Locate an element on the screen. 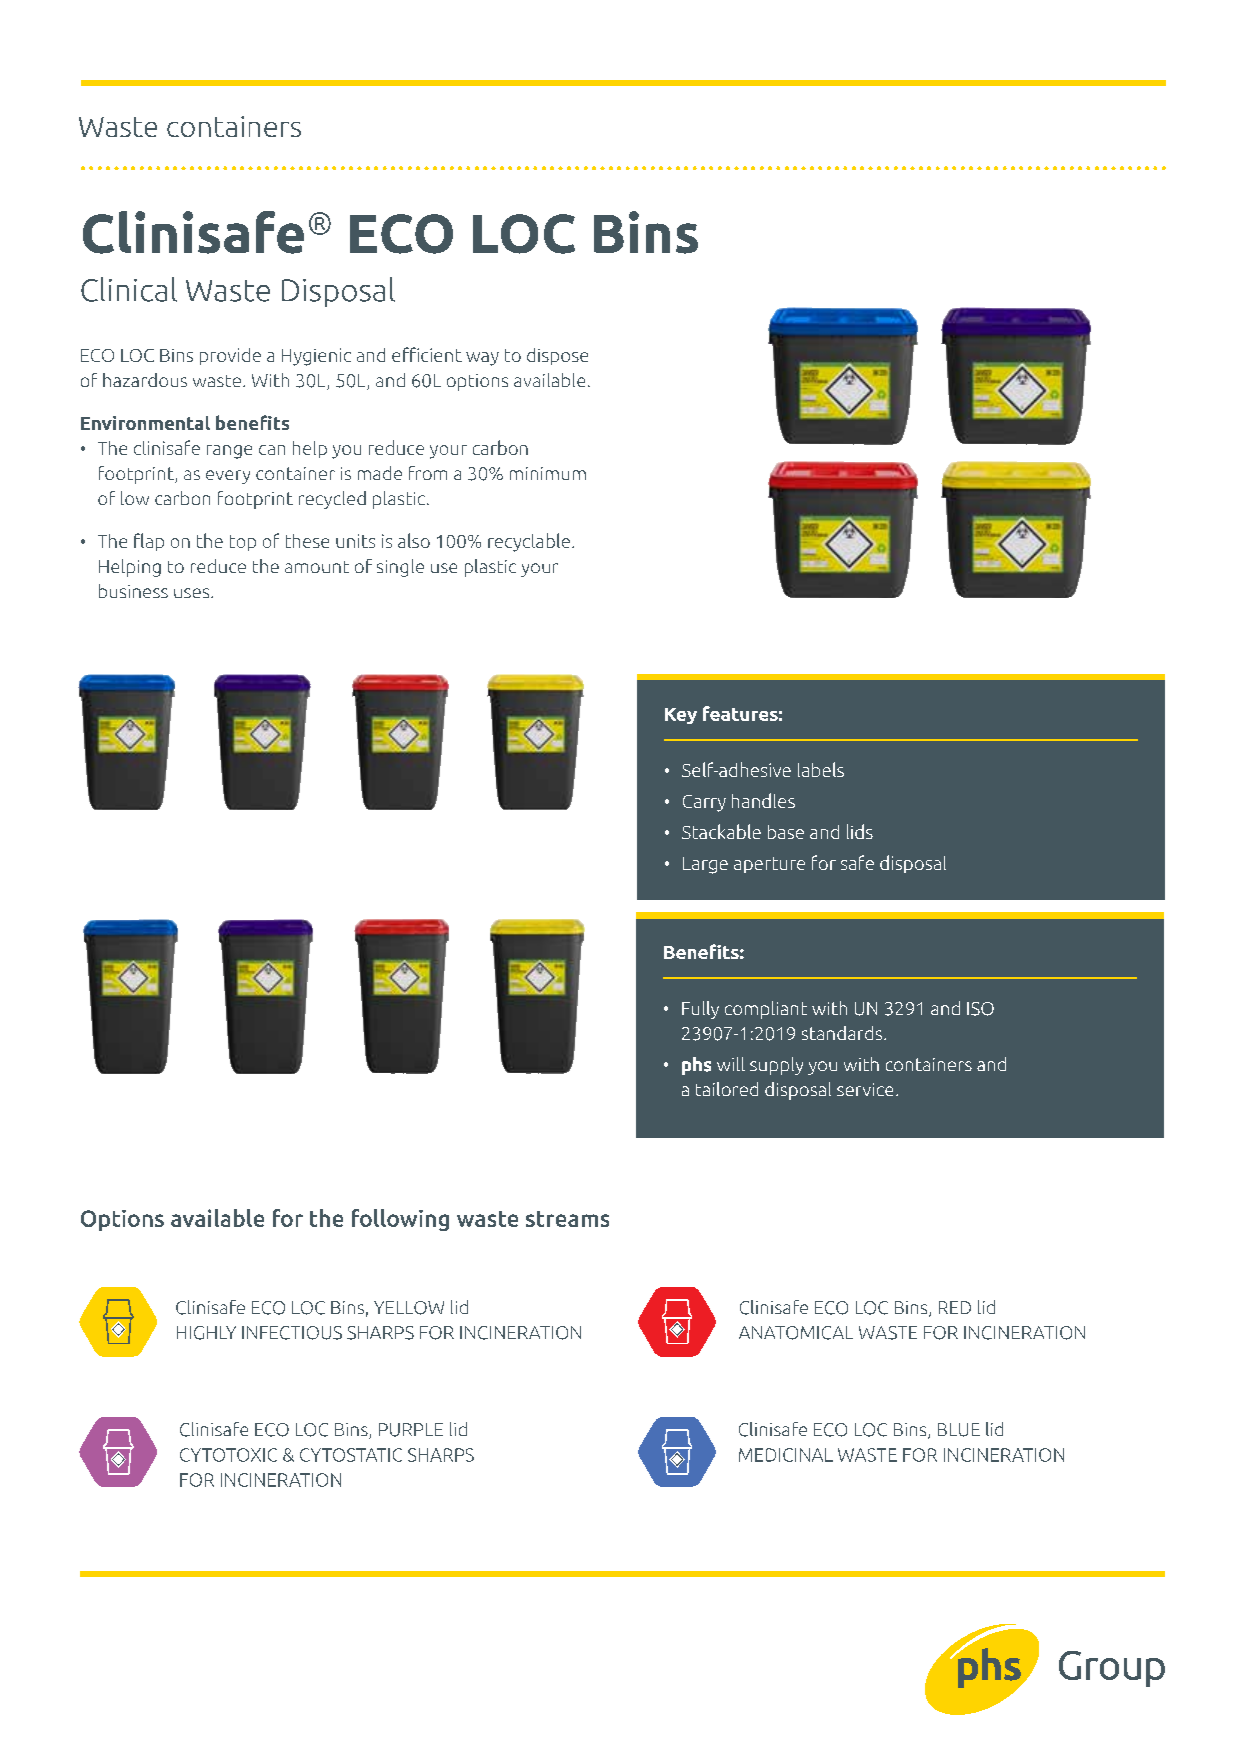  PURPLE is located at coordinates (411, 1430).
